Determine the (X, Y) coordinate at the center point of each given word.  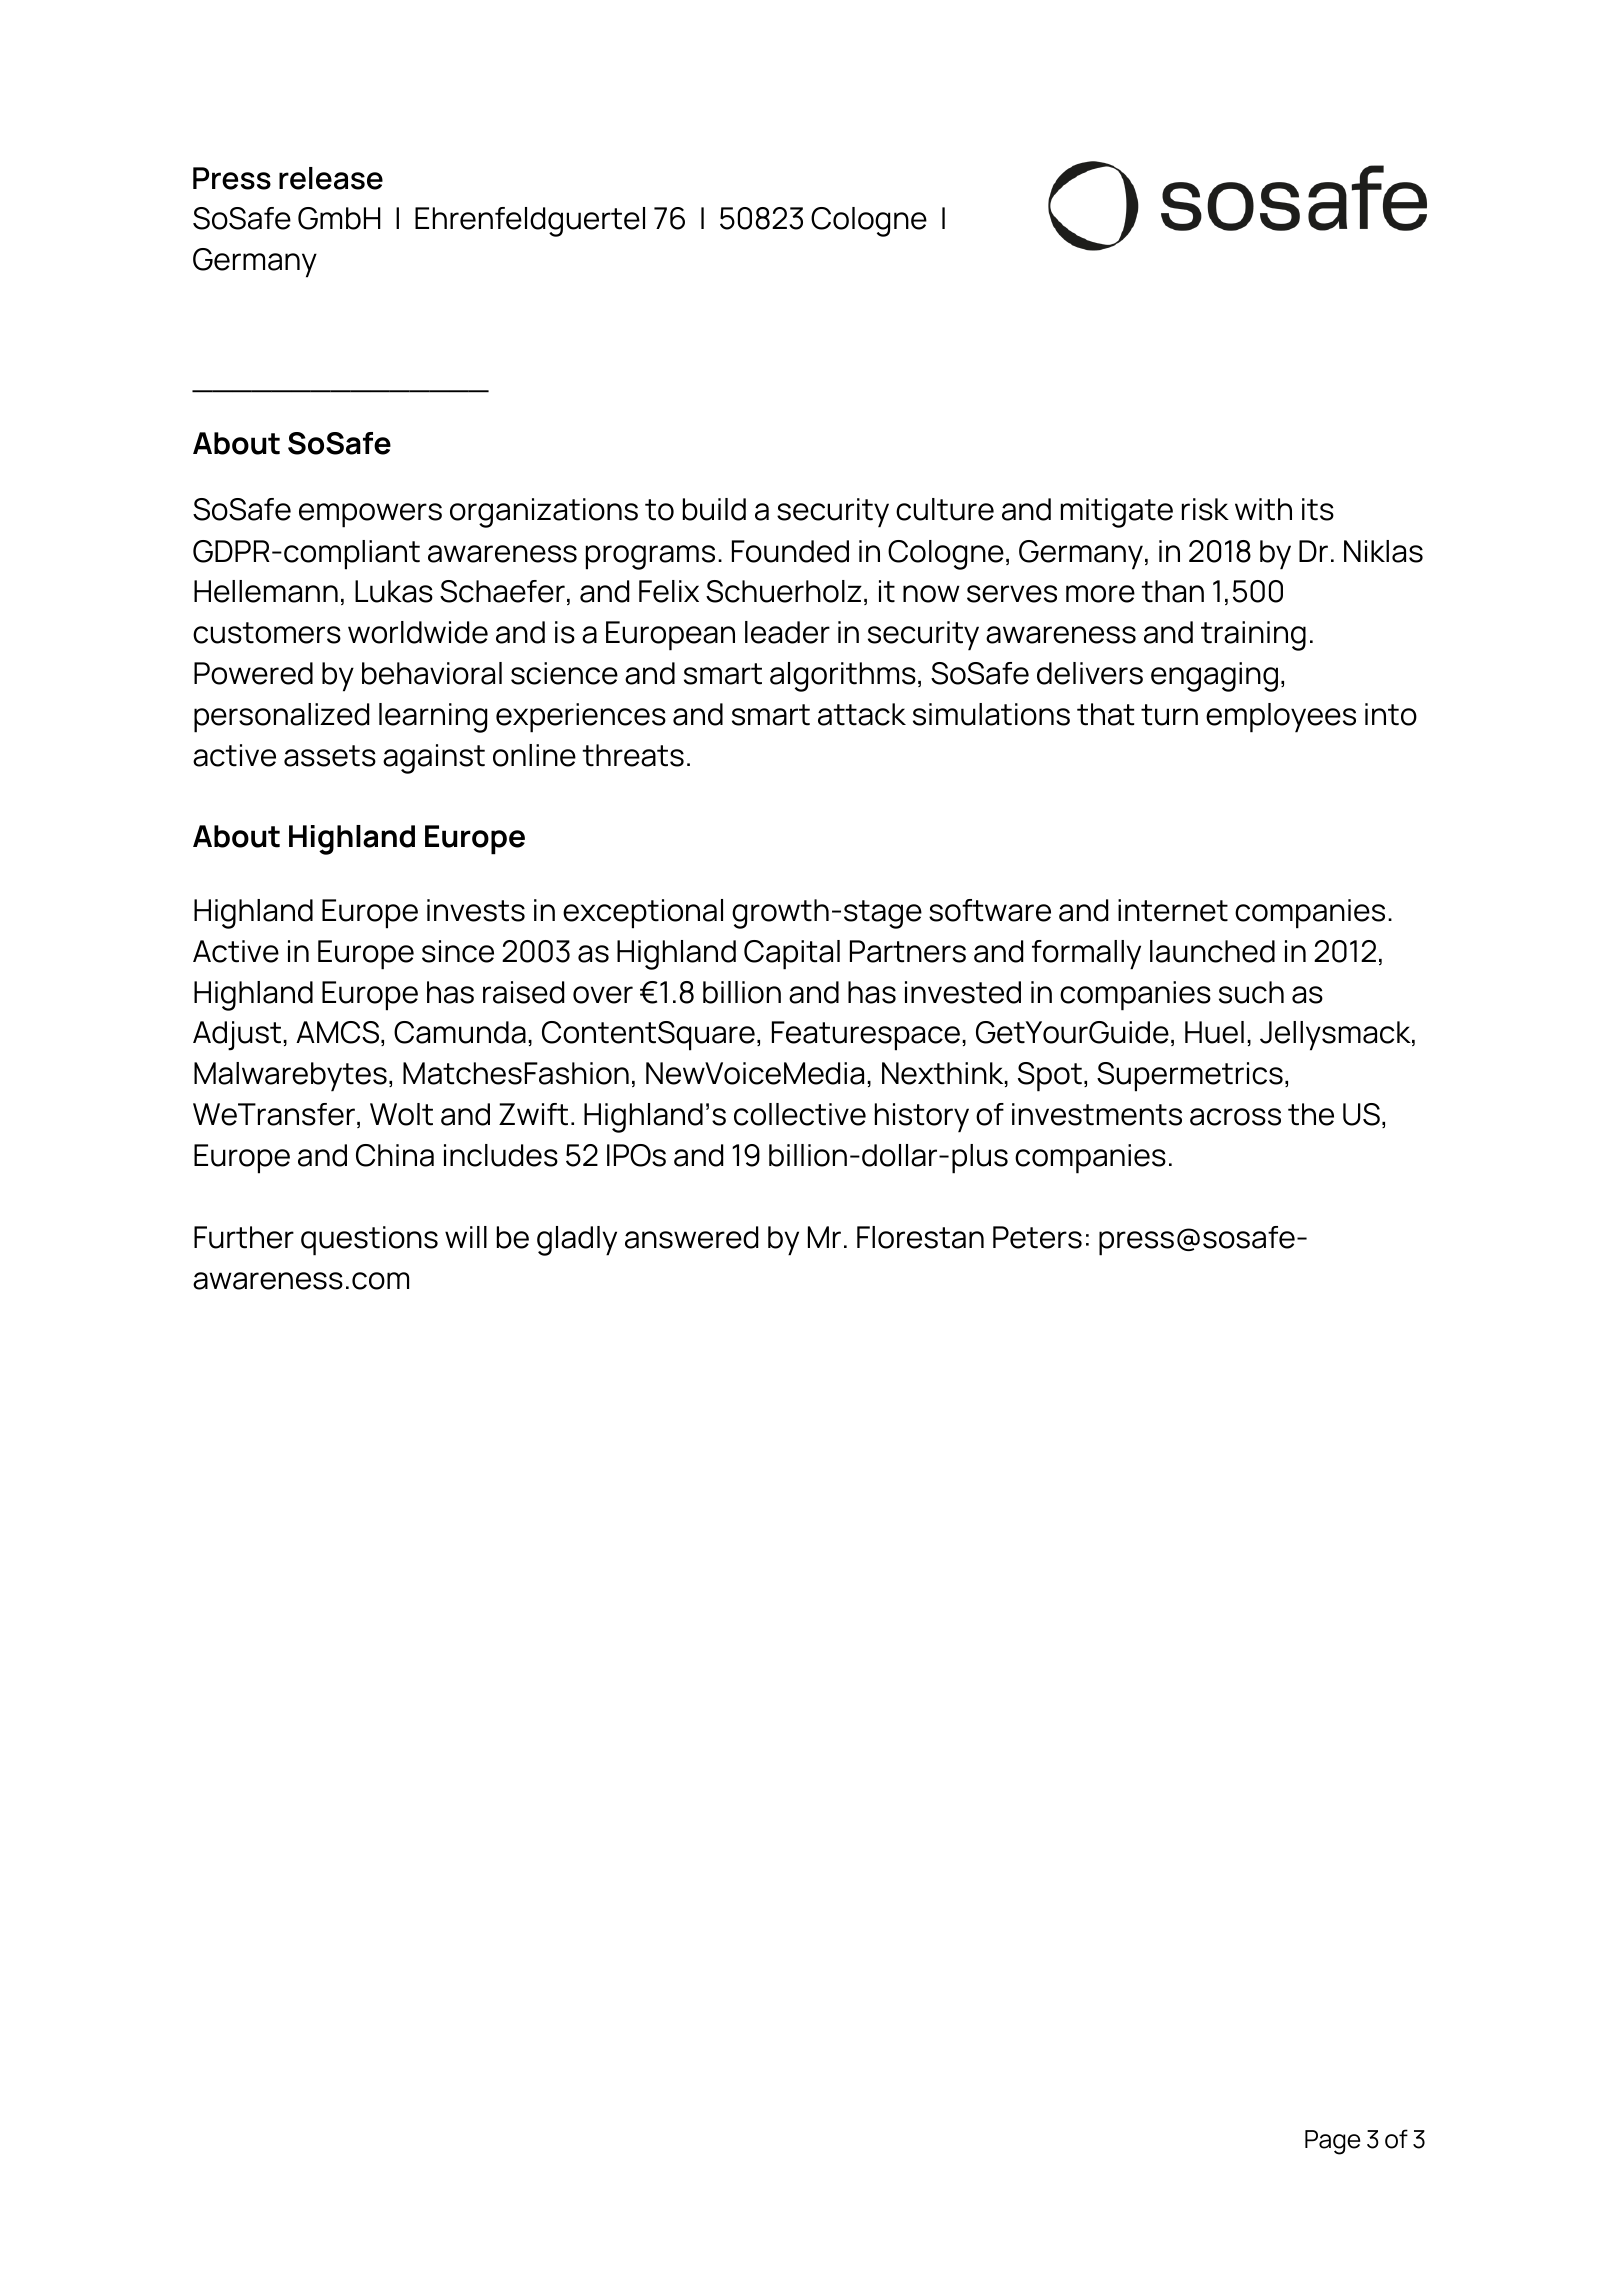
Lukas (394, 591)
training (1253, 636)
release (331, 178)
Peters (1037, 1237)
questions (369, 1241)
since (458, 951)
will (466, 1237)
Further (244, 1237)
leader (787, 632)
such (1251, 992)
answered (691, 1237)
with (1263, 509)
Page (1333, 2142)
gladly (577, 1241)
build (714, 509)
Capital (792, 955)
